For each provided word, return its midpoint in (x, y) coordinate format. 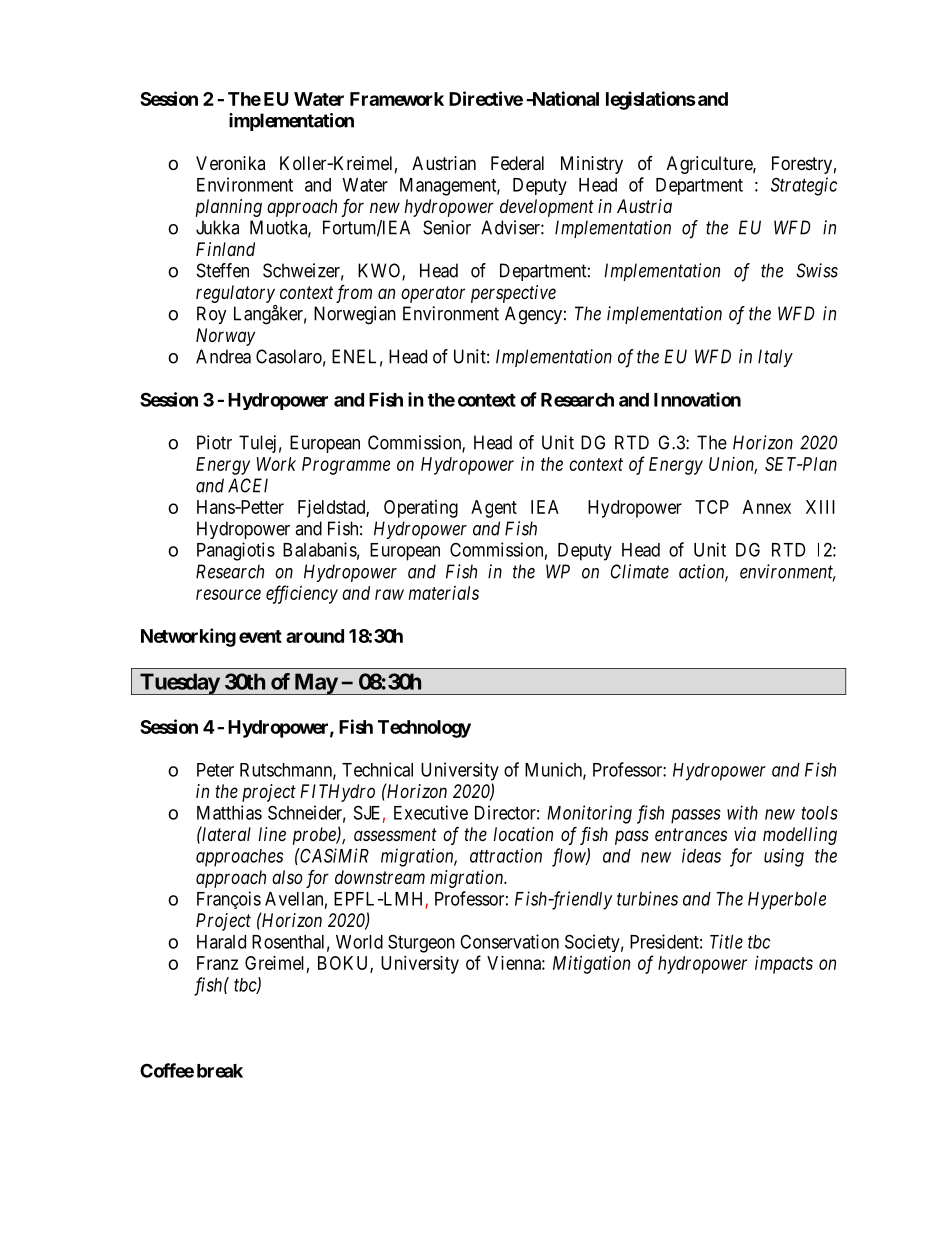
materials (444, 593)
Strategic (804, 186)
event (260, 636)
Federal (517, 163)
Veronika (230, 163)
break (220, 1071)
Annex (767, 507)
